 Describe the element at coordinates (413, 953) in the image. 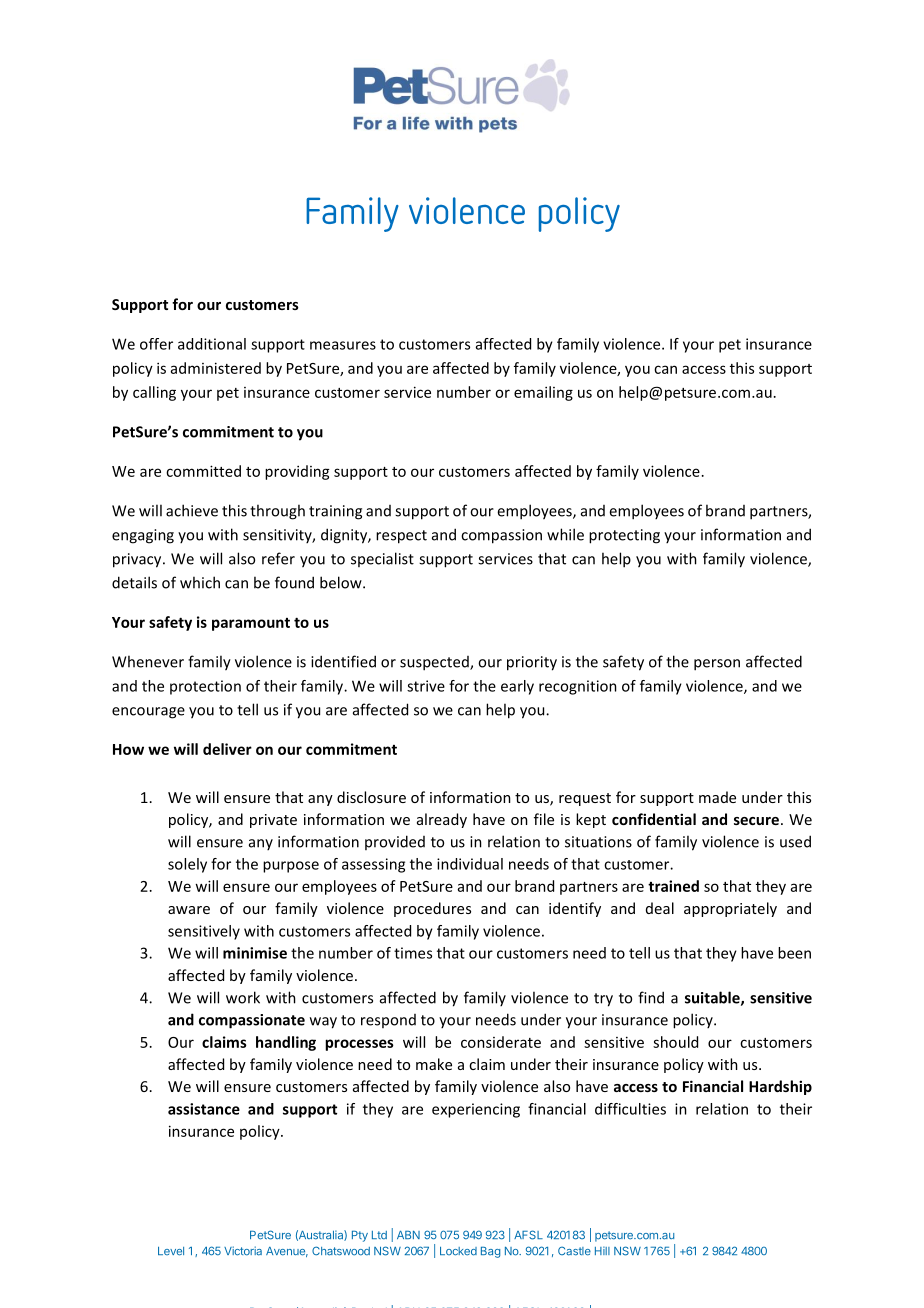

I see `times` at that location.
